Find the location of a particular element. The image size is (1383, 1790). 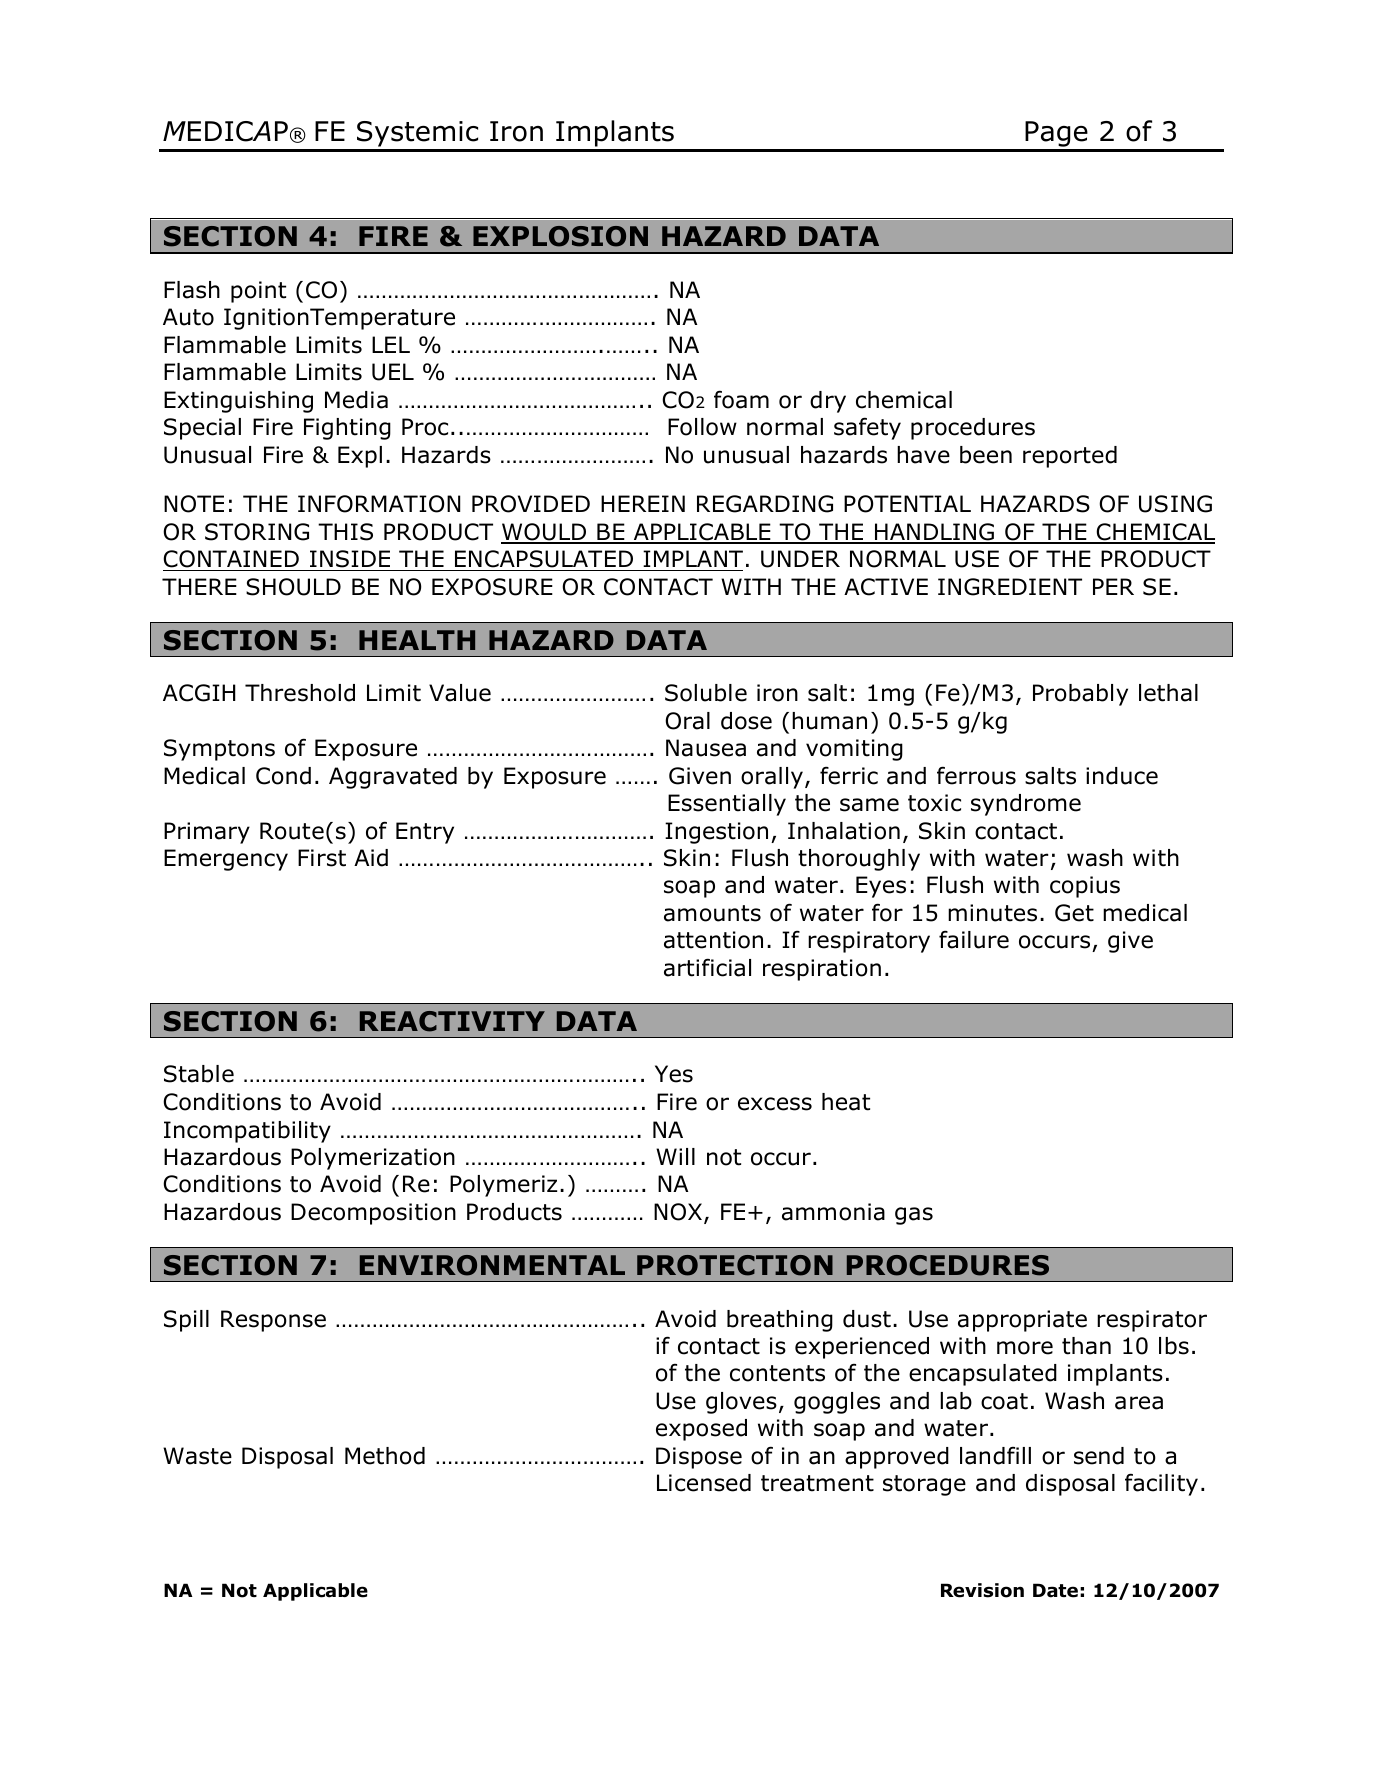

Decomposition is located at coordinates (373, 1214).
